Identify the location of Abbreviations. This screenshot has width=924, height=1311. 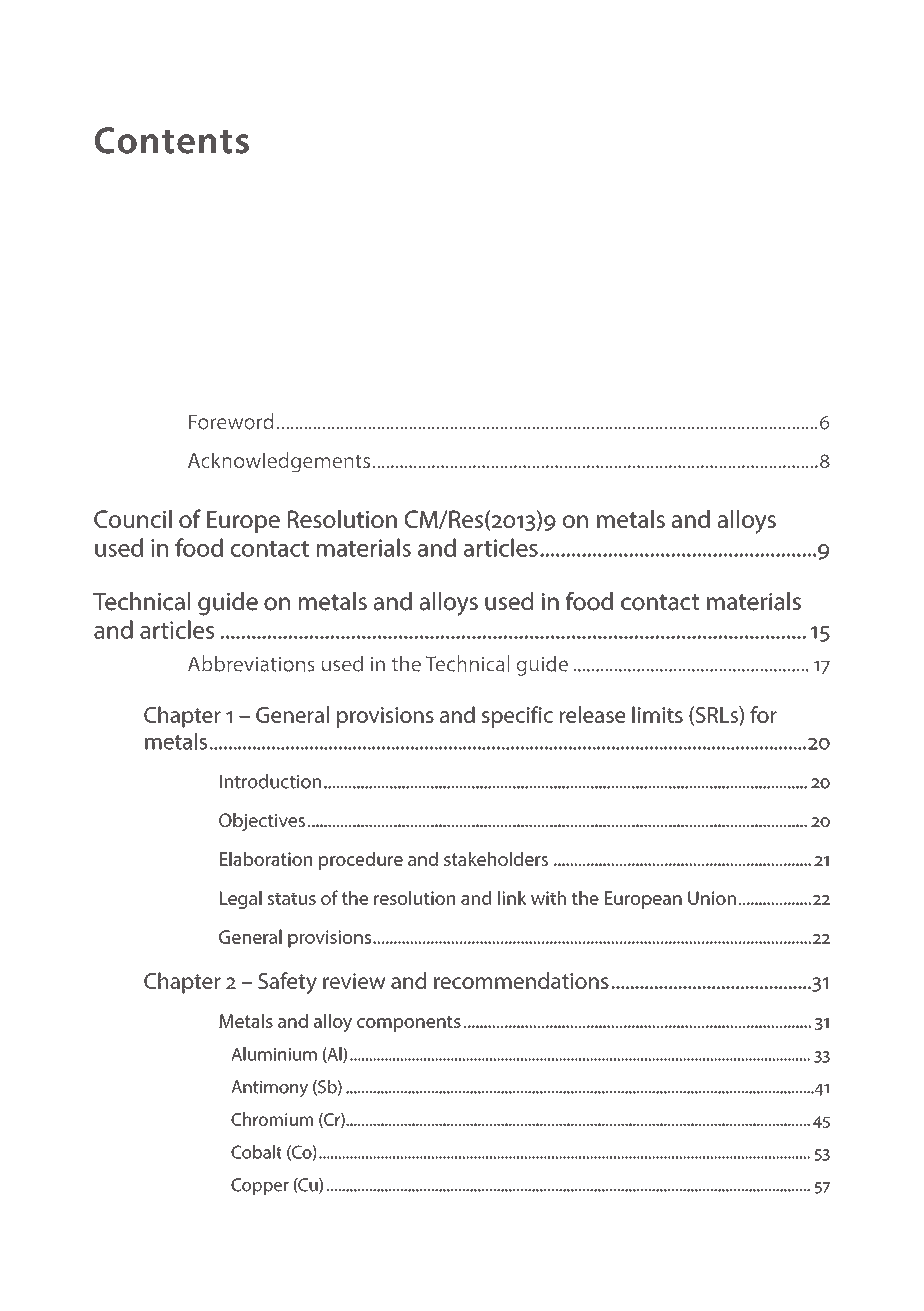
(251, 663).
